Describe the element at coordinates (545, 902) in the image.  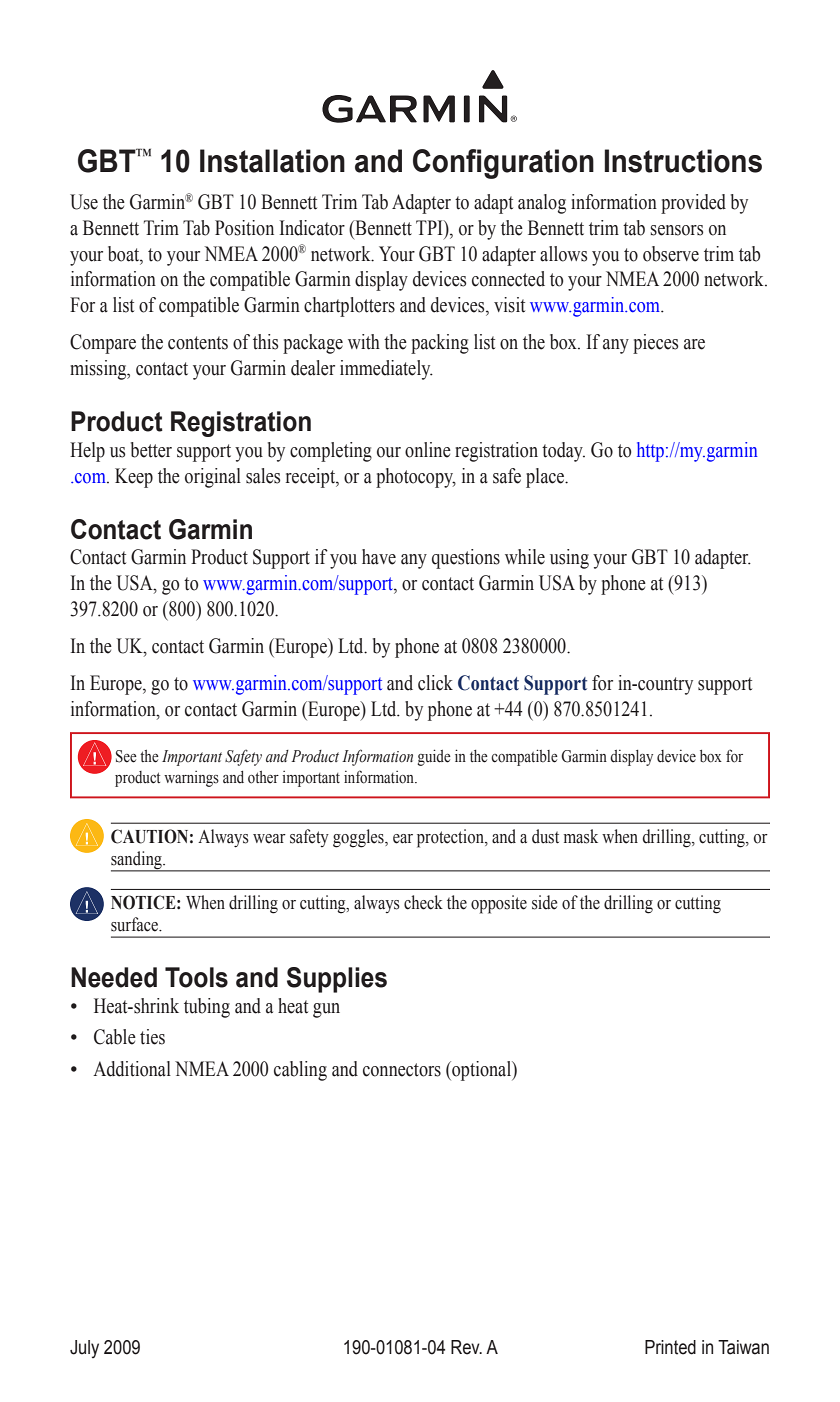
I see `side` at that location.
